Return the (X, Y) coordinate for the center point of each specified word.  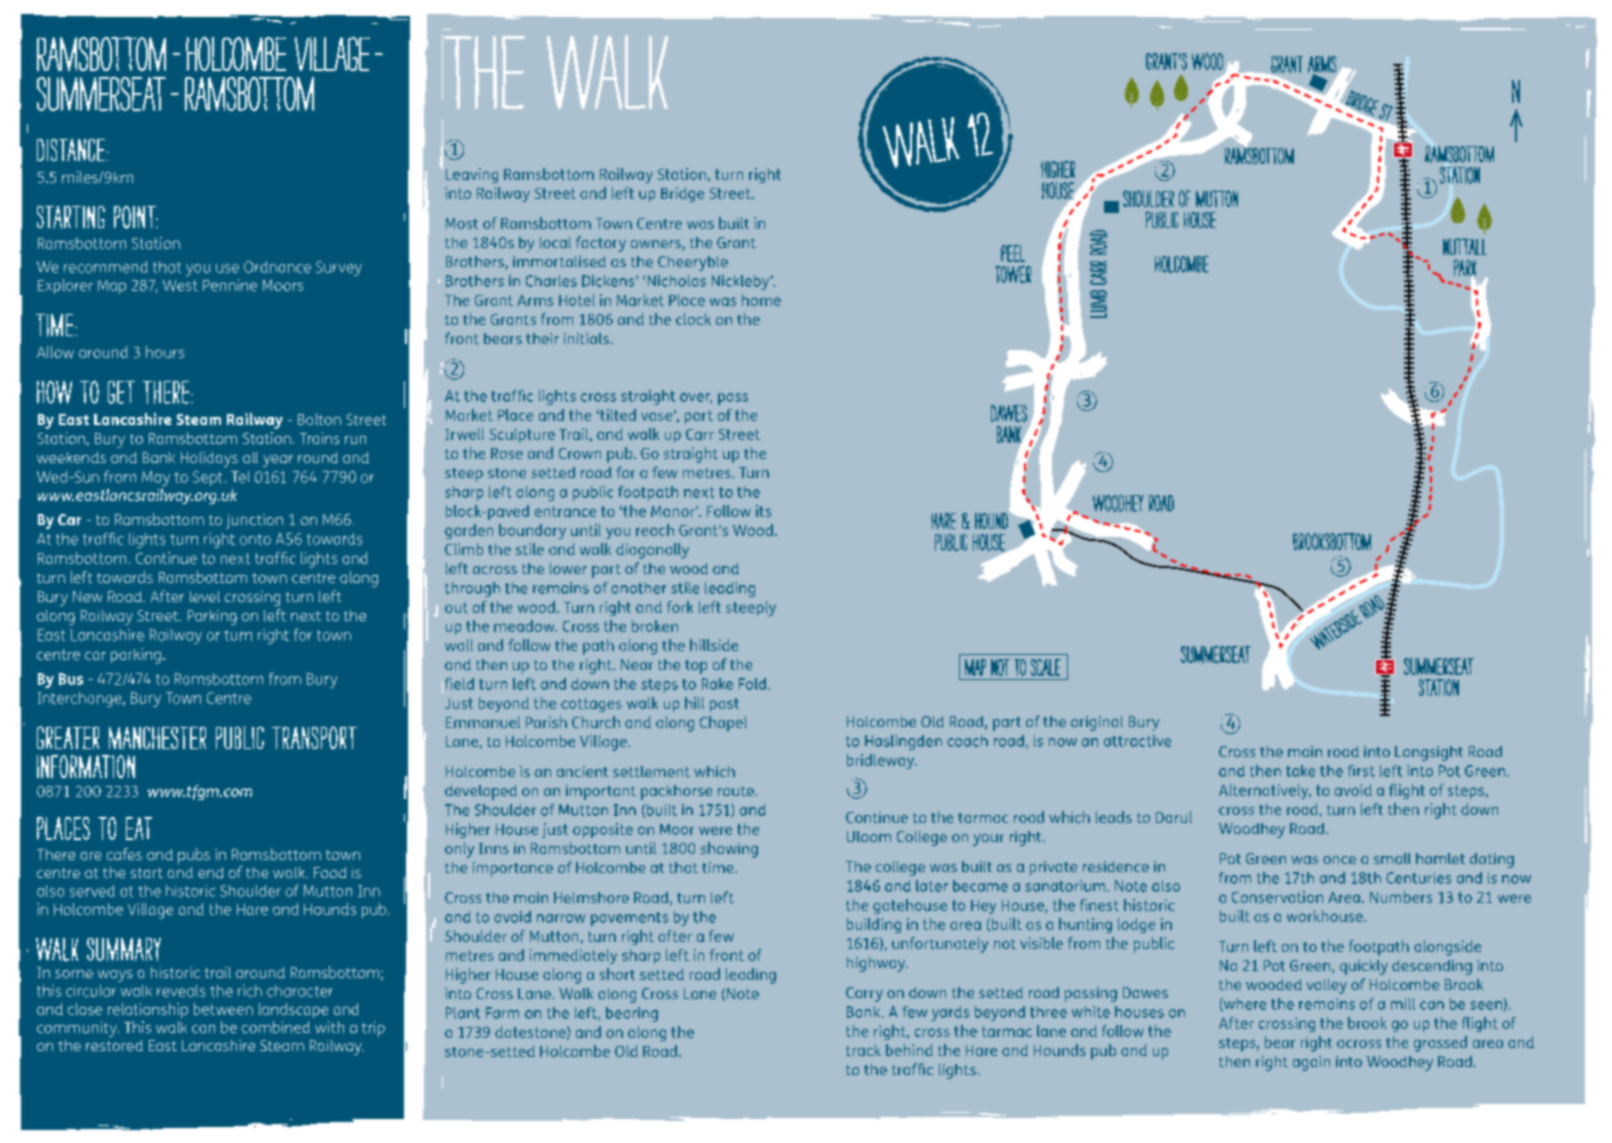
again (1311, 1063)
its (763, 511)
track (863, 1050)
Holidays (209, 459)
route (737, 791)
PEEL (1013, 253)
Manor (674, 511)
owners (657, 245)
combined (276, 1027)
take (1300, 771)
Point (136, 217)
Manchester (157, 738)
